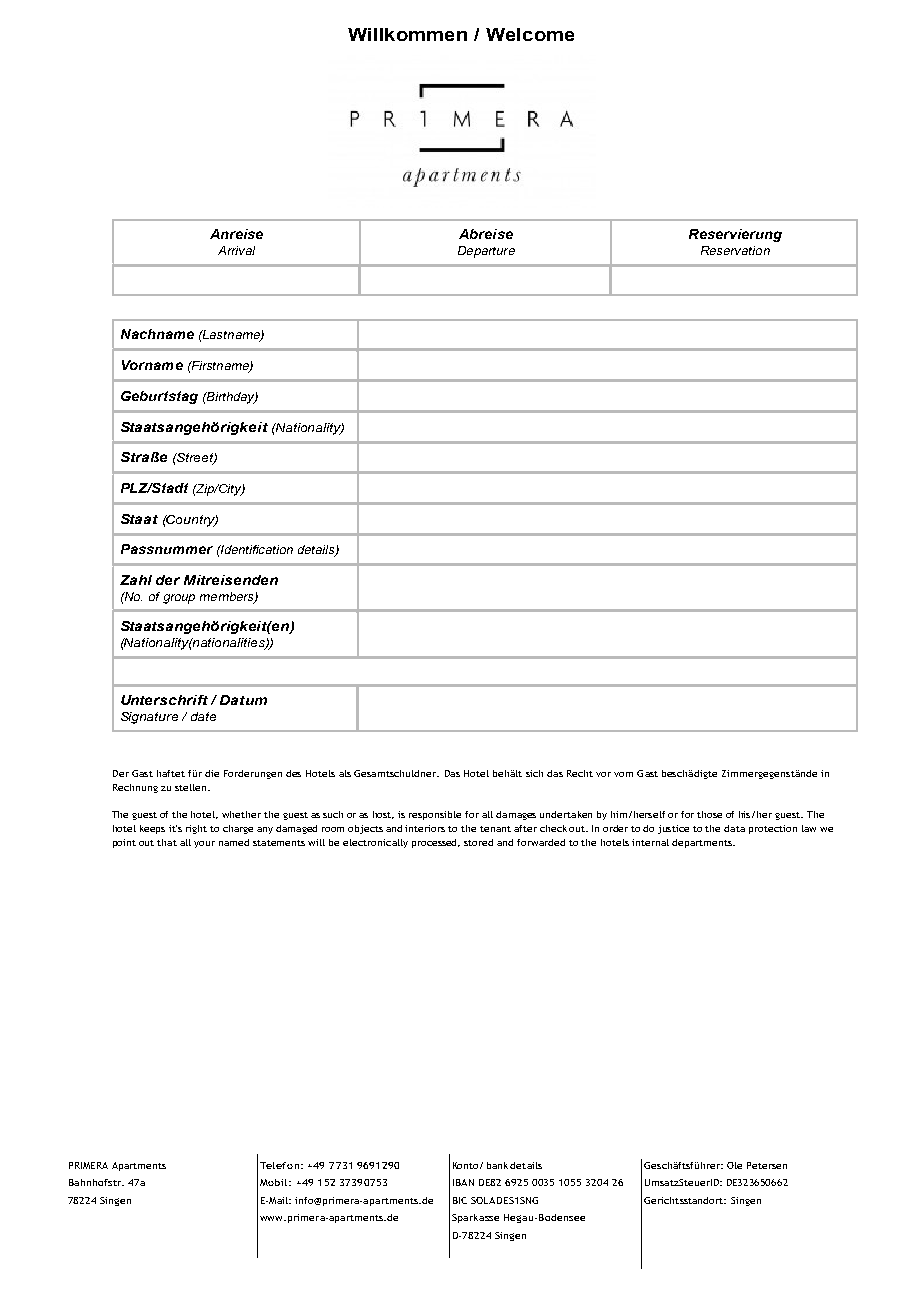 This document has height=1308, width=924. Describe the element at coordinates (228, 597) in the document. I see `members` at that location.
